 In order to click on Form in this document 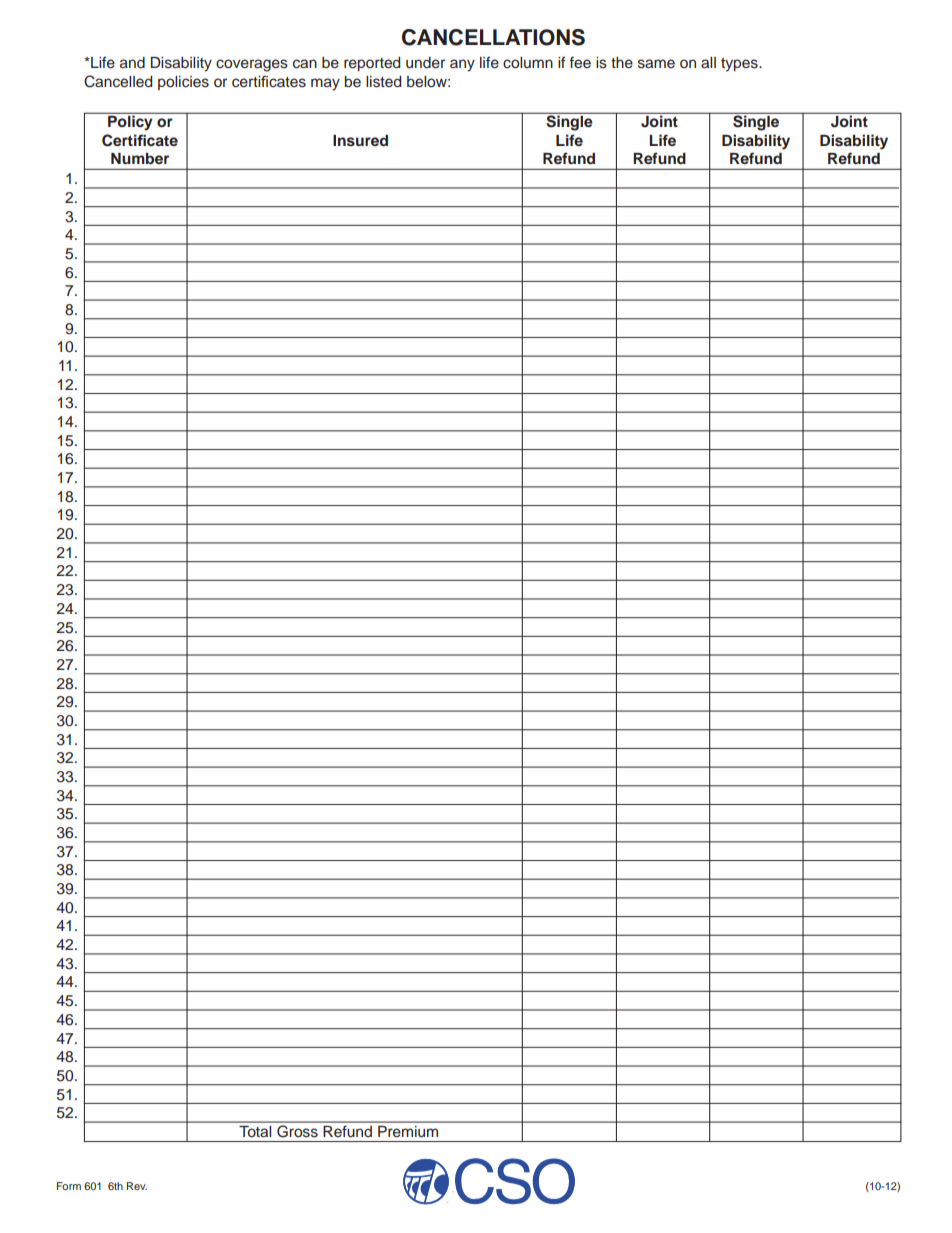, I will do `click(69, 1186)`.
